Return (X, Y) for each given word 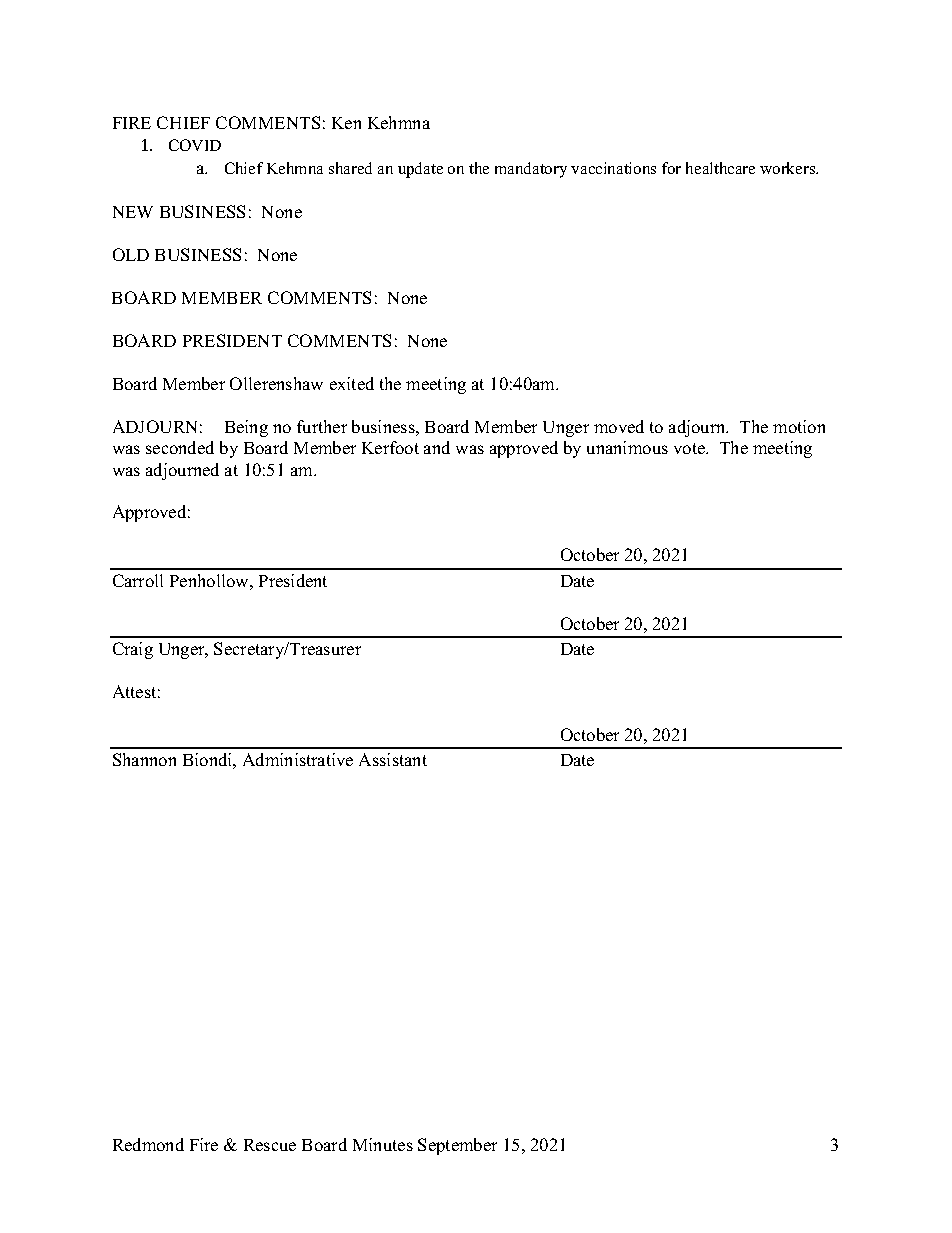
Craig (133, 650)
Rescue (270, 1145)
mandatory (531, 170)
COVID (195, 145)
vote (691, 448)
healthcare (720, 168)
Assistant (393, 759)
